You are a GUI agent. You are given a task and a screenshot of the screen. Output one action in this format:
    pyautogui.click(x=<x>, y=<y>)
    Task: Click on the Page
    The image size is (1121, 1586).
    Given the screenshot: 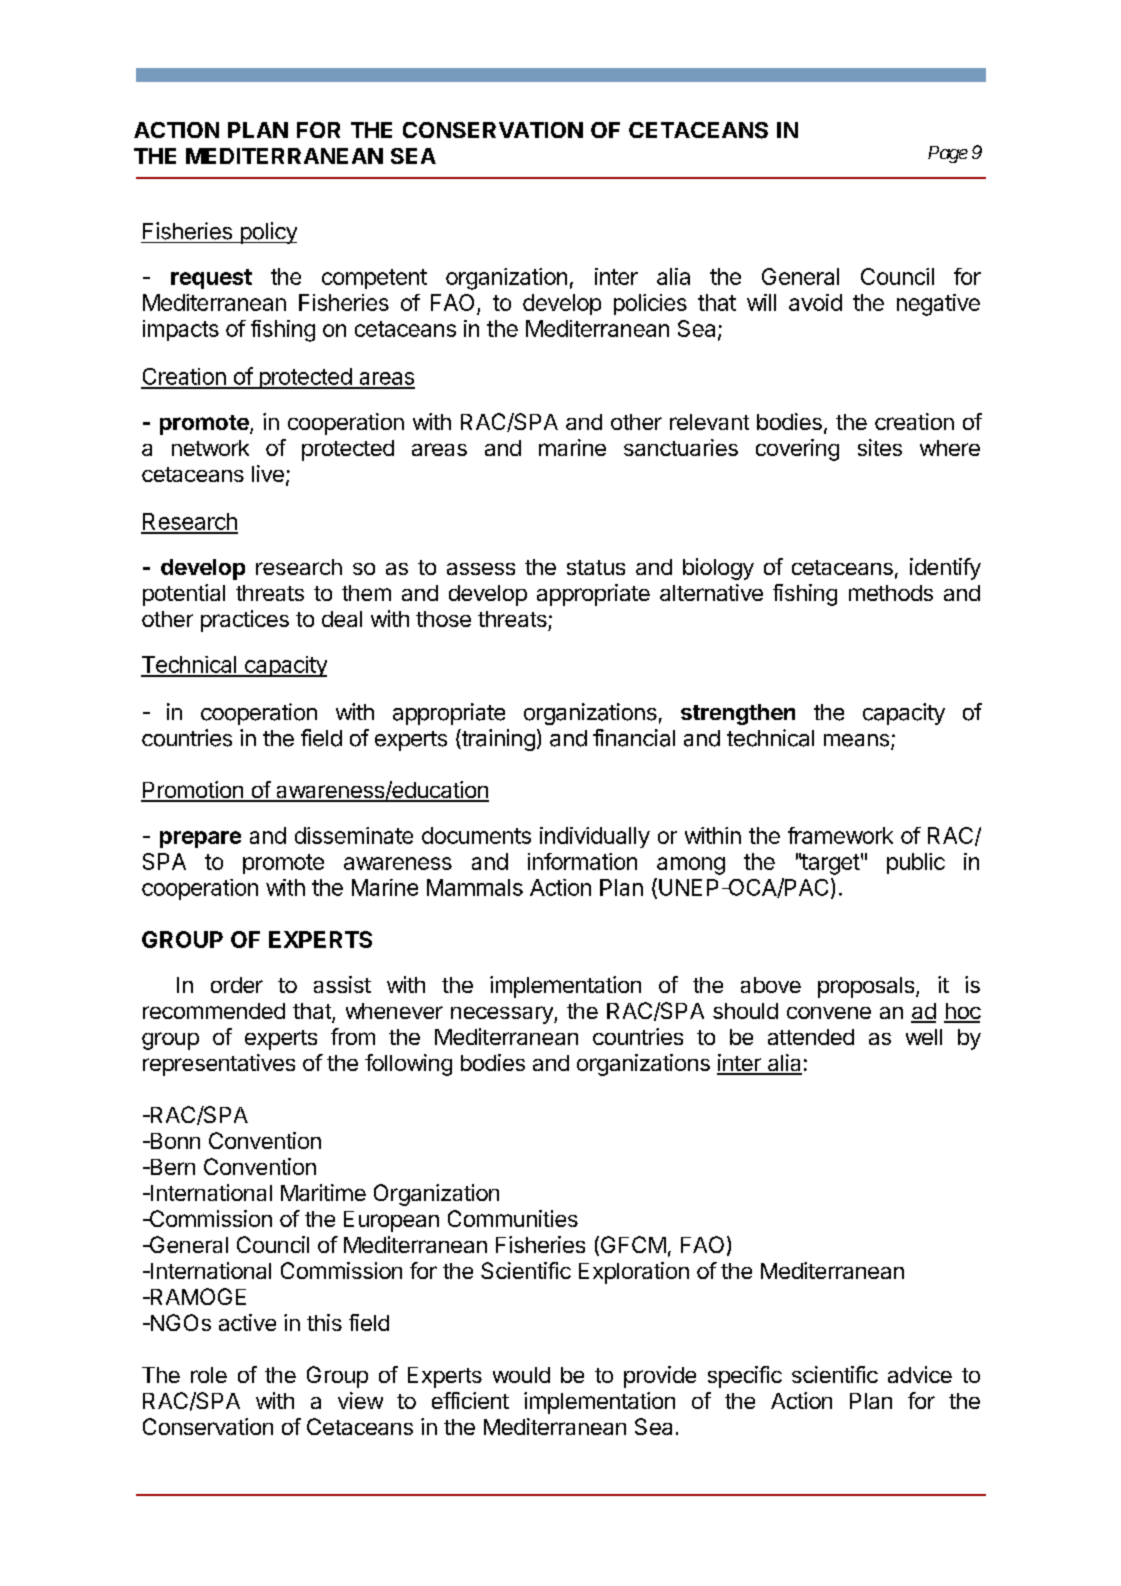 What is the action you would take?
    pyautogui.click(x=948, y=154)
